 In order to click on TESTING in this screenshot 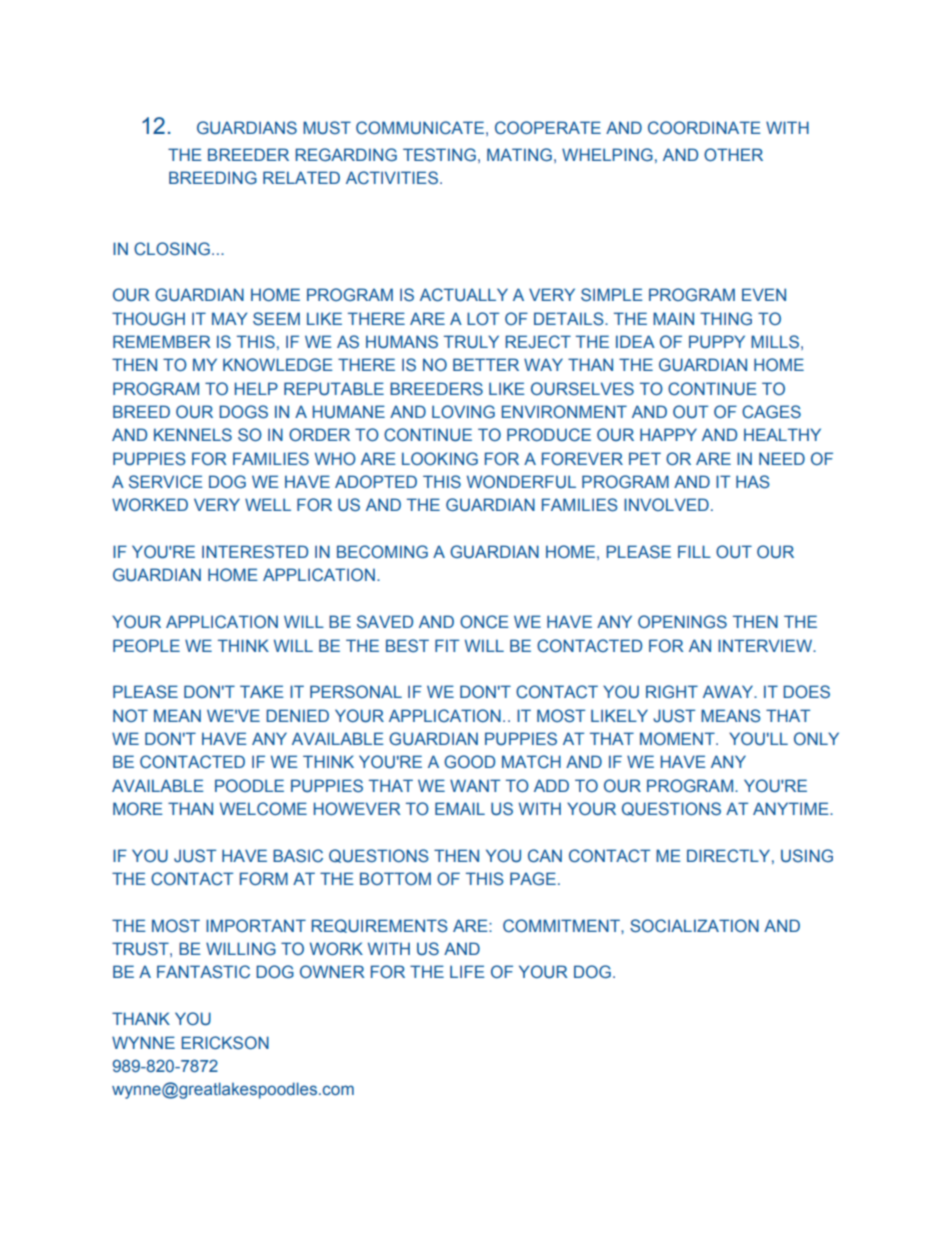, I will do `click(439, 154)`.
